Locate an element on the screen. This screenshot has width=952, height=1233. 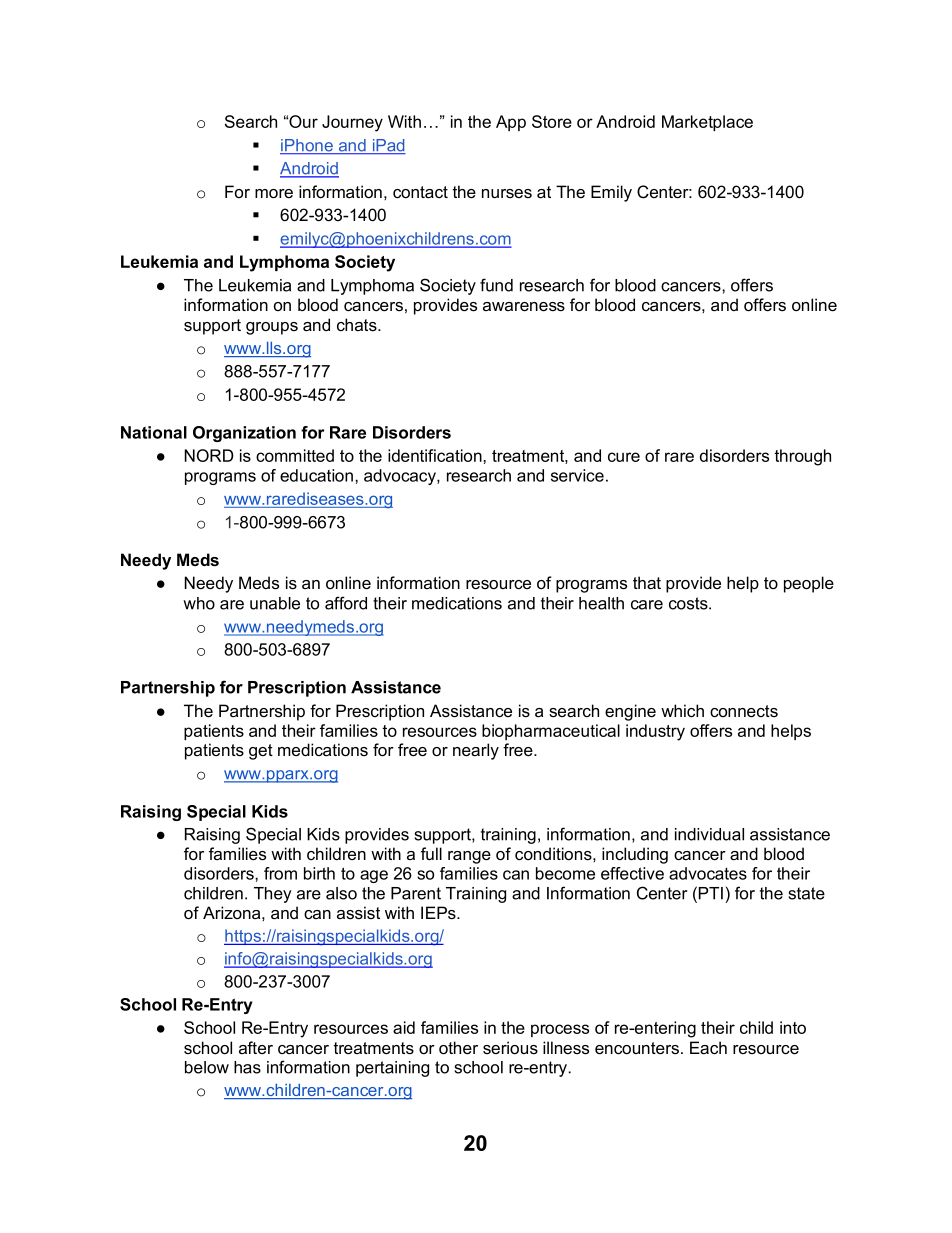
more is located at coordinates (274, 194).
